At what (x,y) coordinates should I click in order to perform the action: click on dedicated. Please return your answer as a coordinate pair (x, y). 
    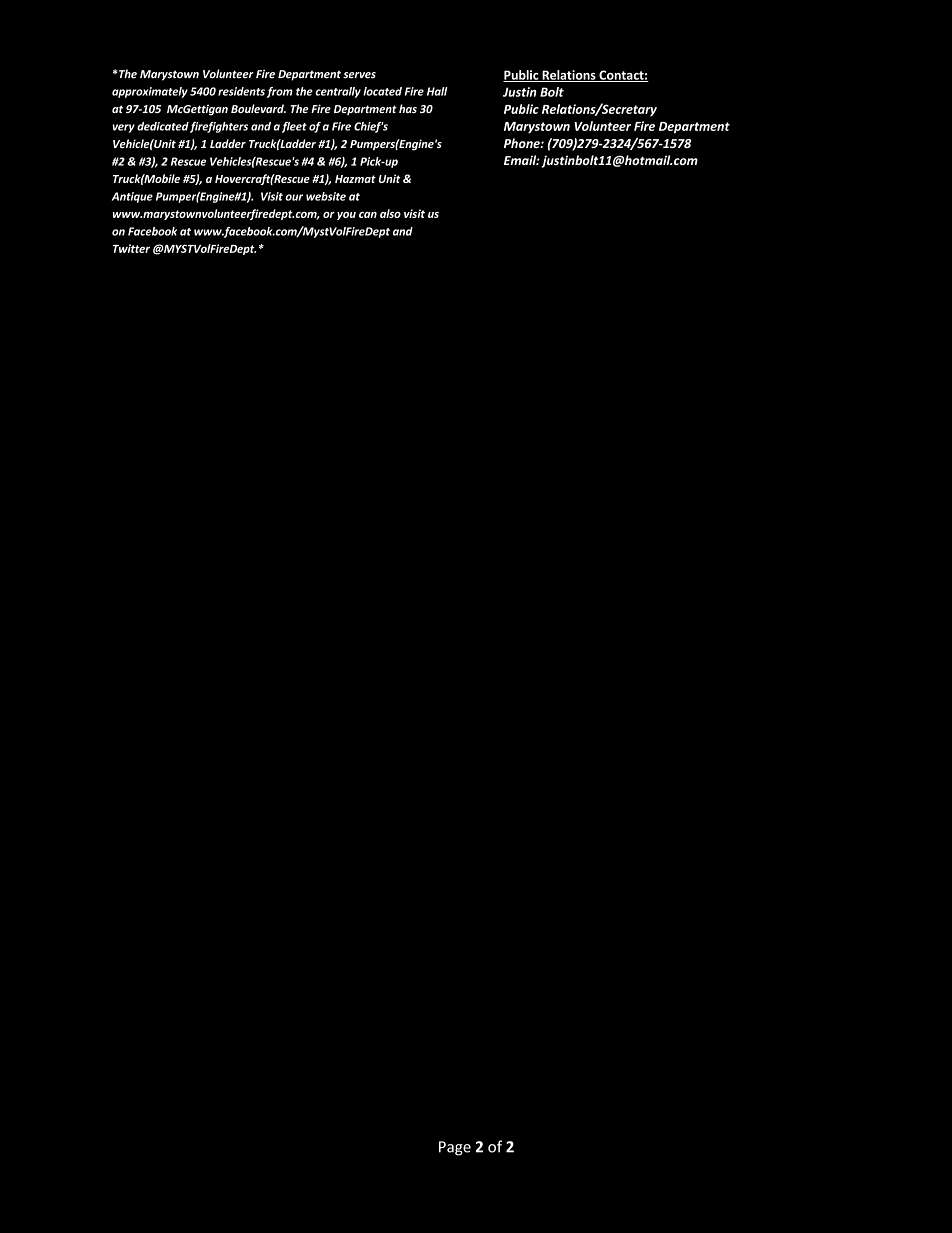
    Looking at the image, I should click on (163, 126).
